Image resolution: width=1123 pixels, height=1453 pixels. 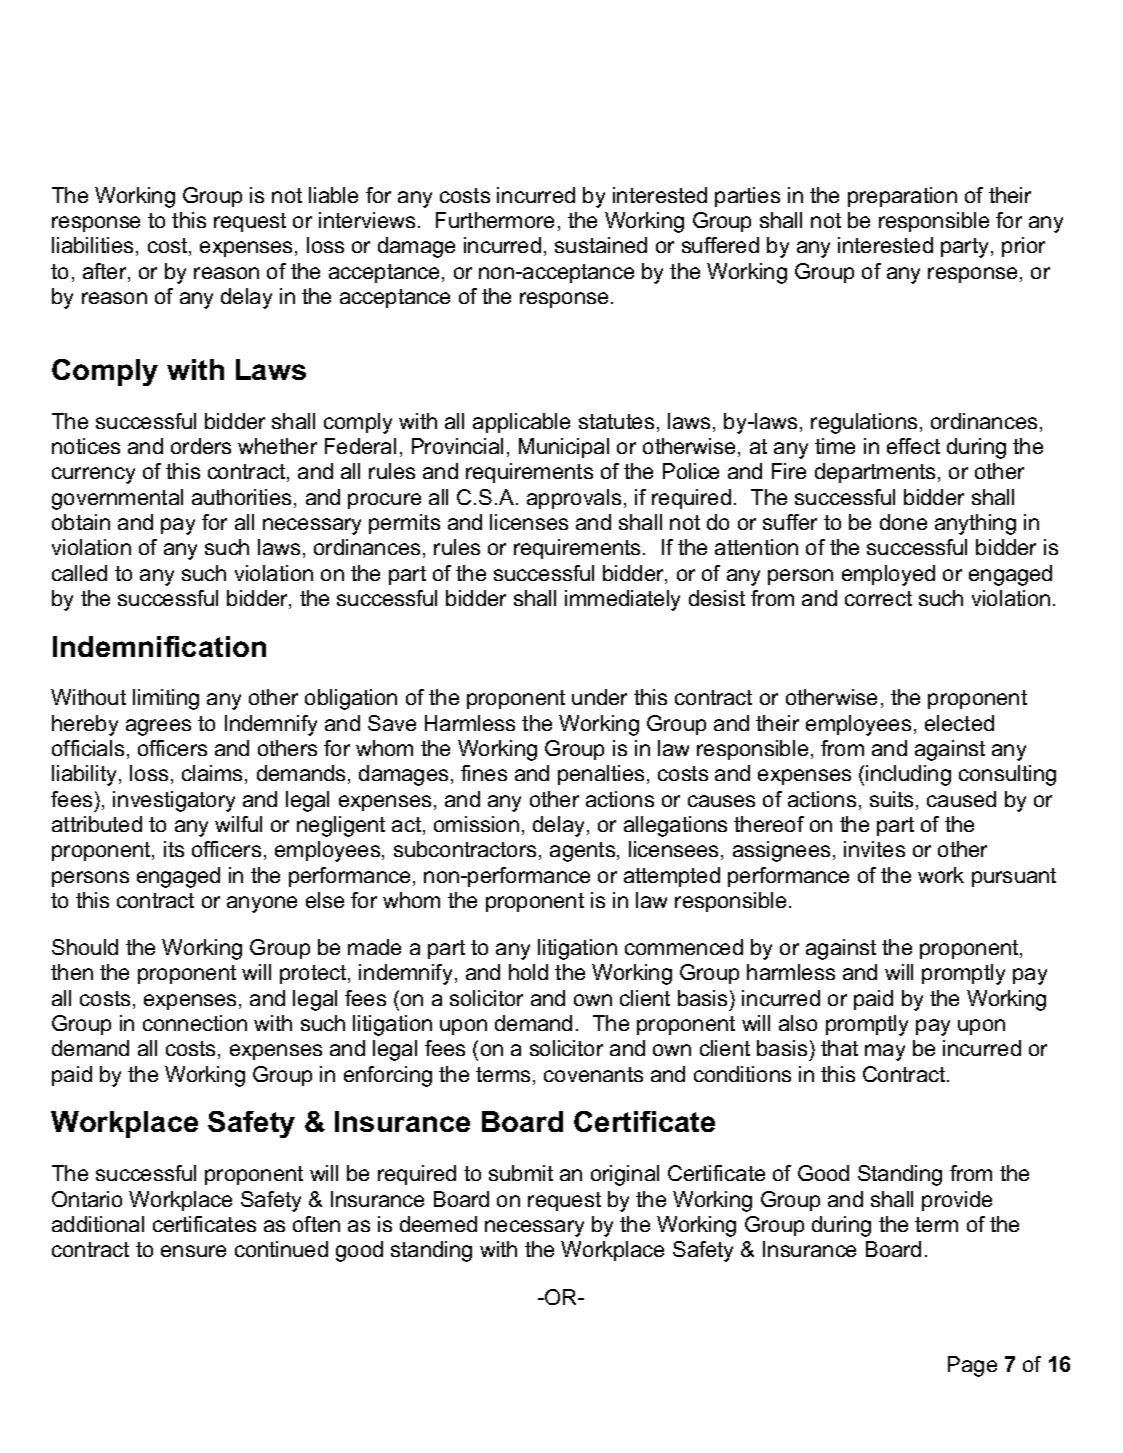 What do you see at coordinates (495, 220) in the screenshot?
I see `Furthermore` at bounding box center [495, 220].
